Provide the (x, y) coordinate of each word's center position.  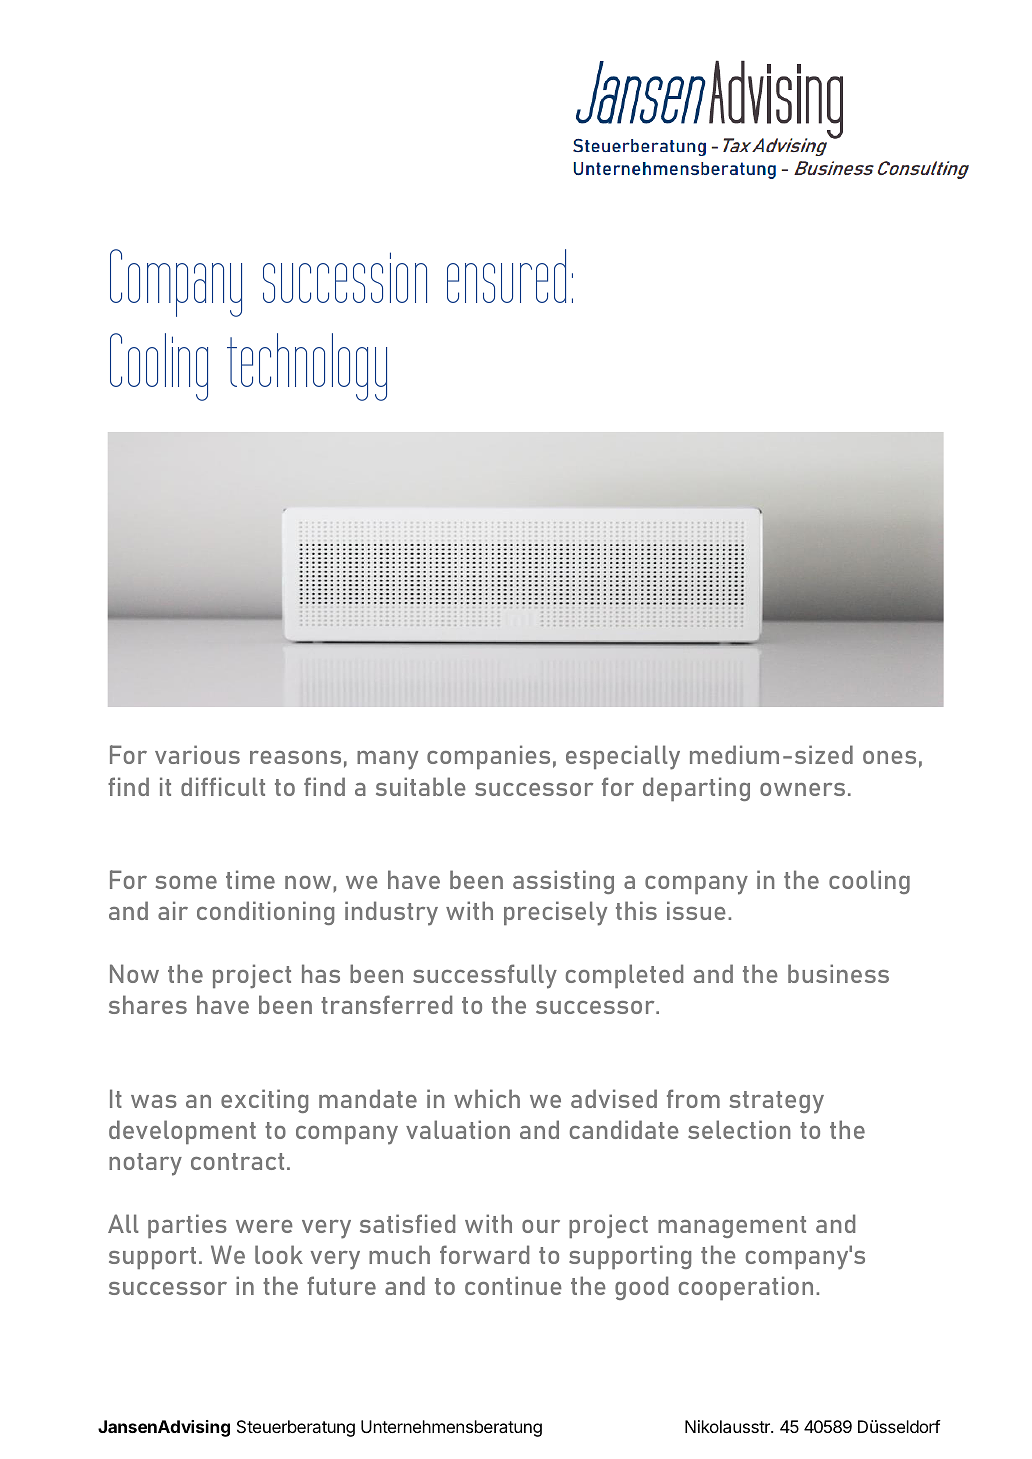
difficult (223, 786)
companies (488, 757)
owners (802, 789)
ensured (506, 276)
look (279, 1254)
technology (307, 367)
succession (345, 277)
